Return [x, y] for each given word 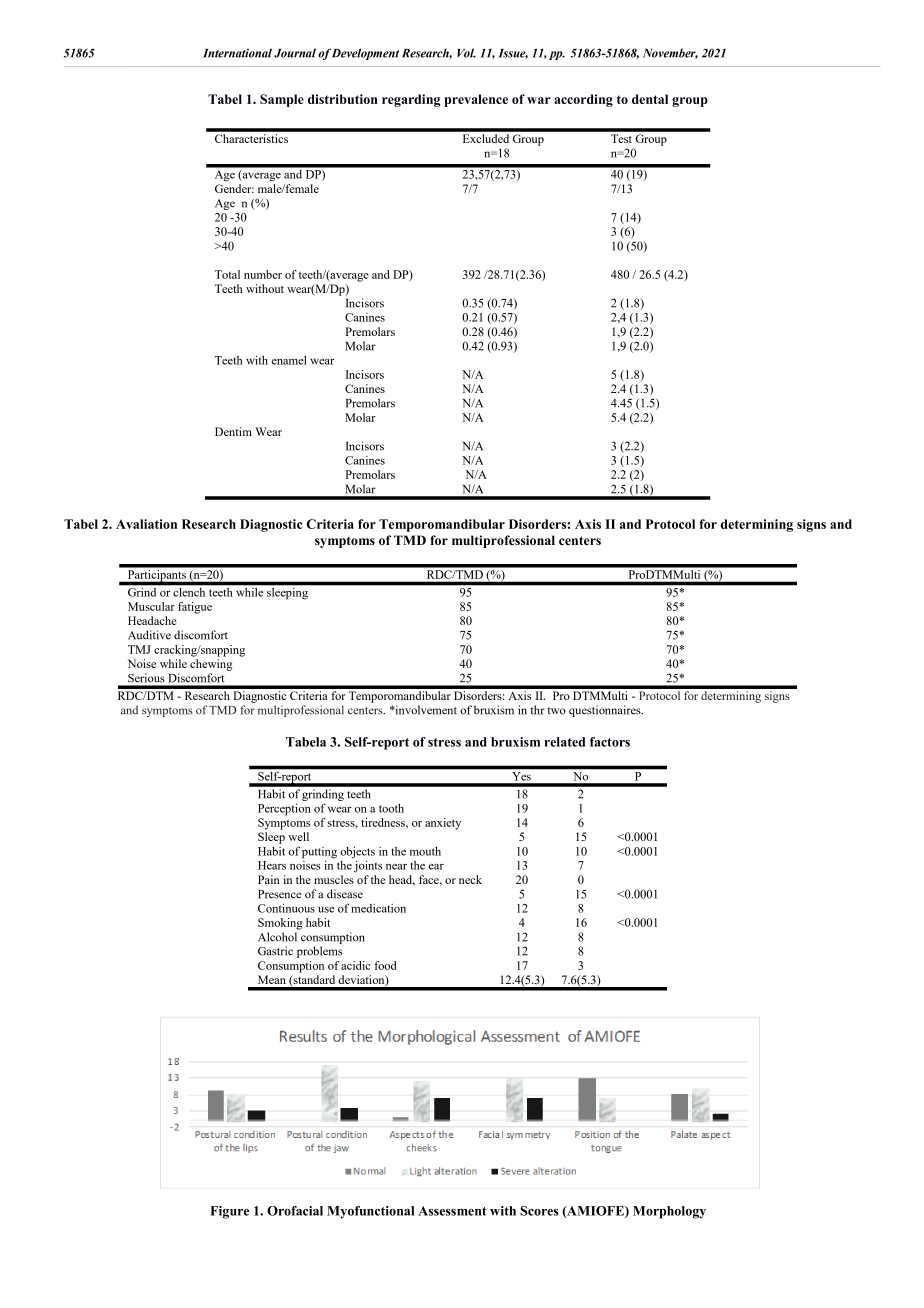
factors [610, 742]
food [385, 965]
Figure [229, 1212]
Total [227, 274]
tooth [391, 808]
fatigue [195, 608]
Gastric [275, 951]
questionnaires [606, 711]
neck [470, 879]
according [583, 100]
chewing [211, 665]
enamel [289, 360]
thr [537, 710]
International [237, 53]
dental [650, 99]
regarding [411, 100]
